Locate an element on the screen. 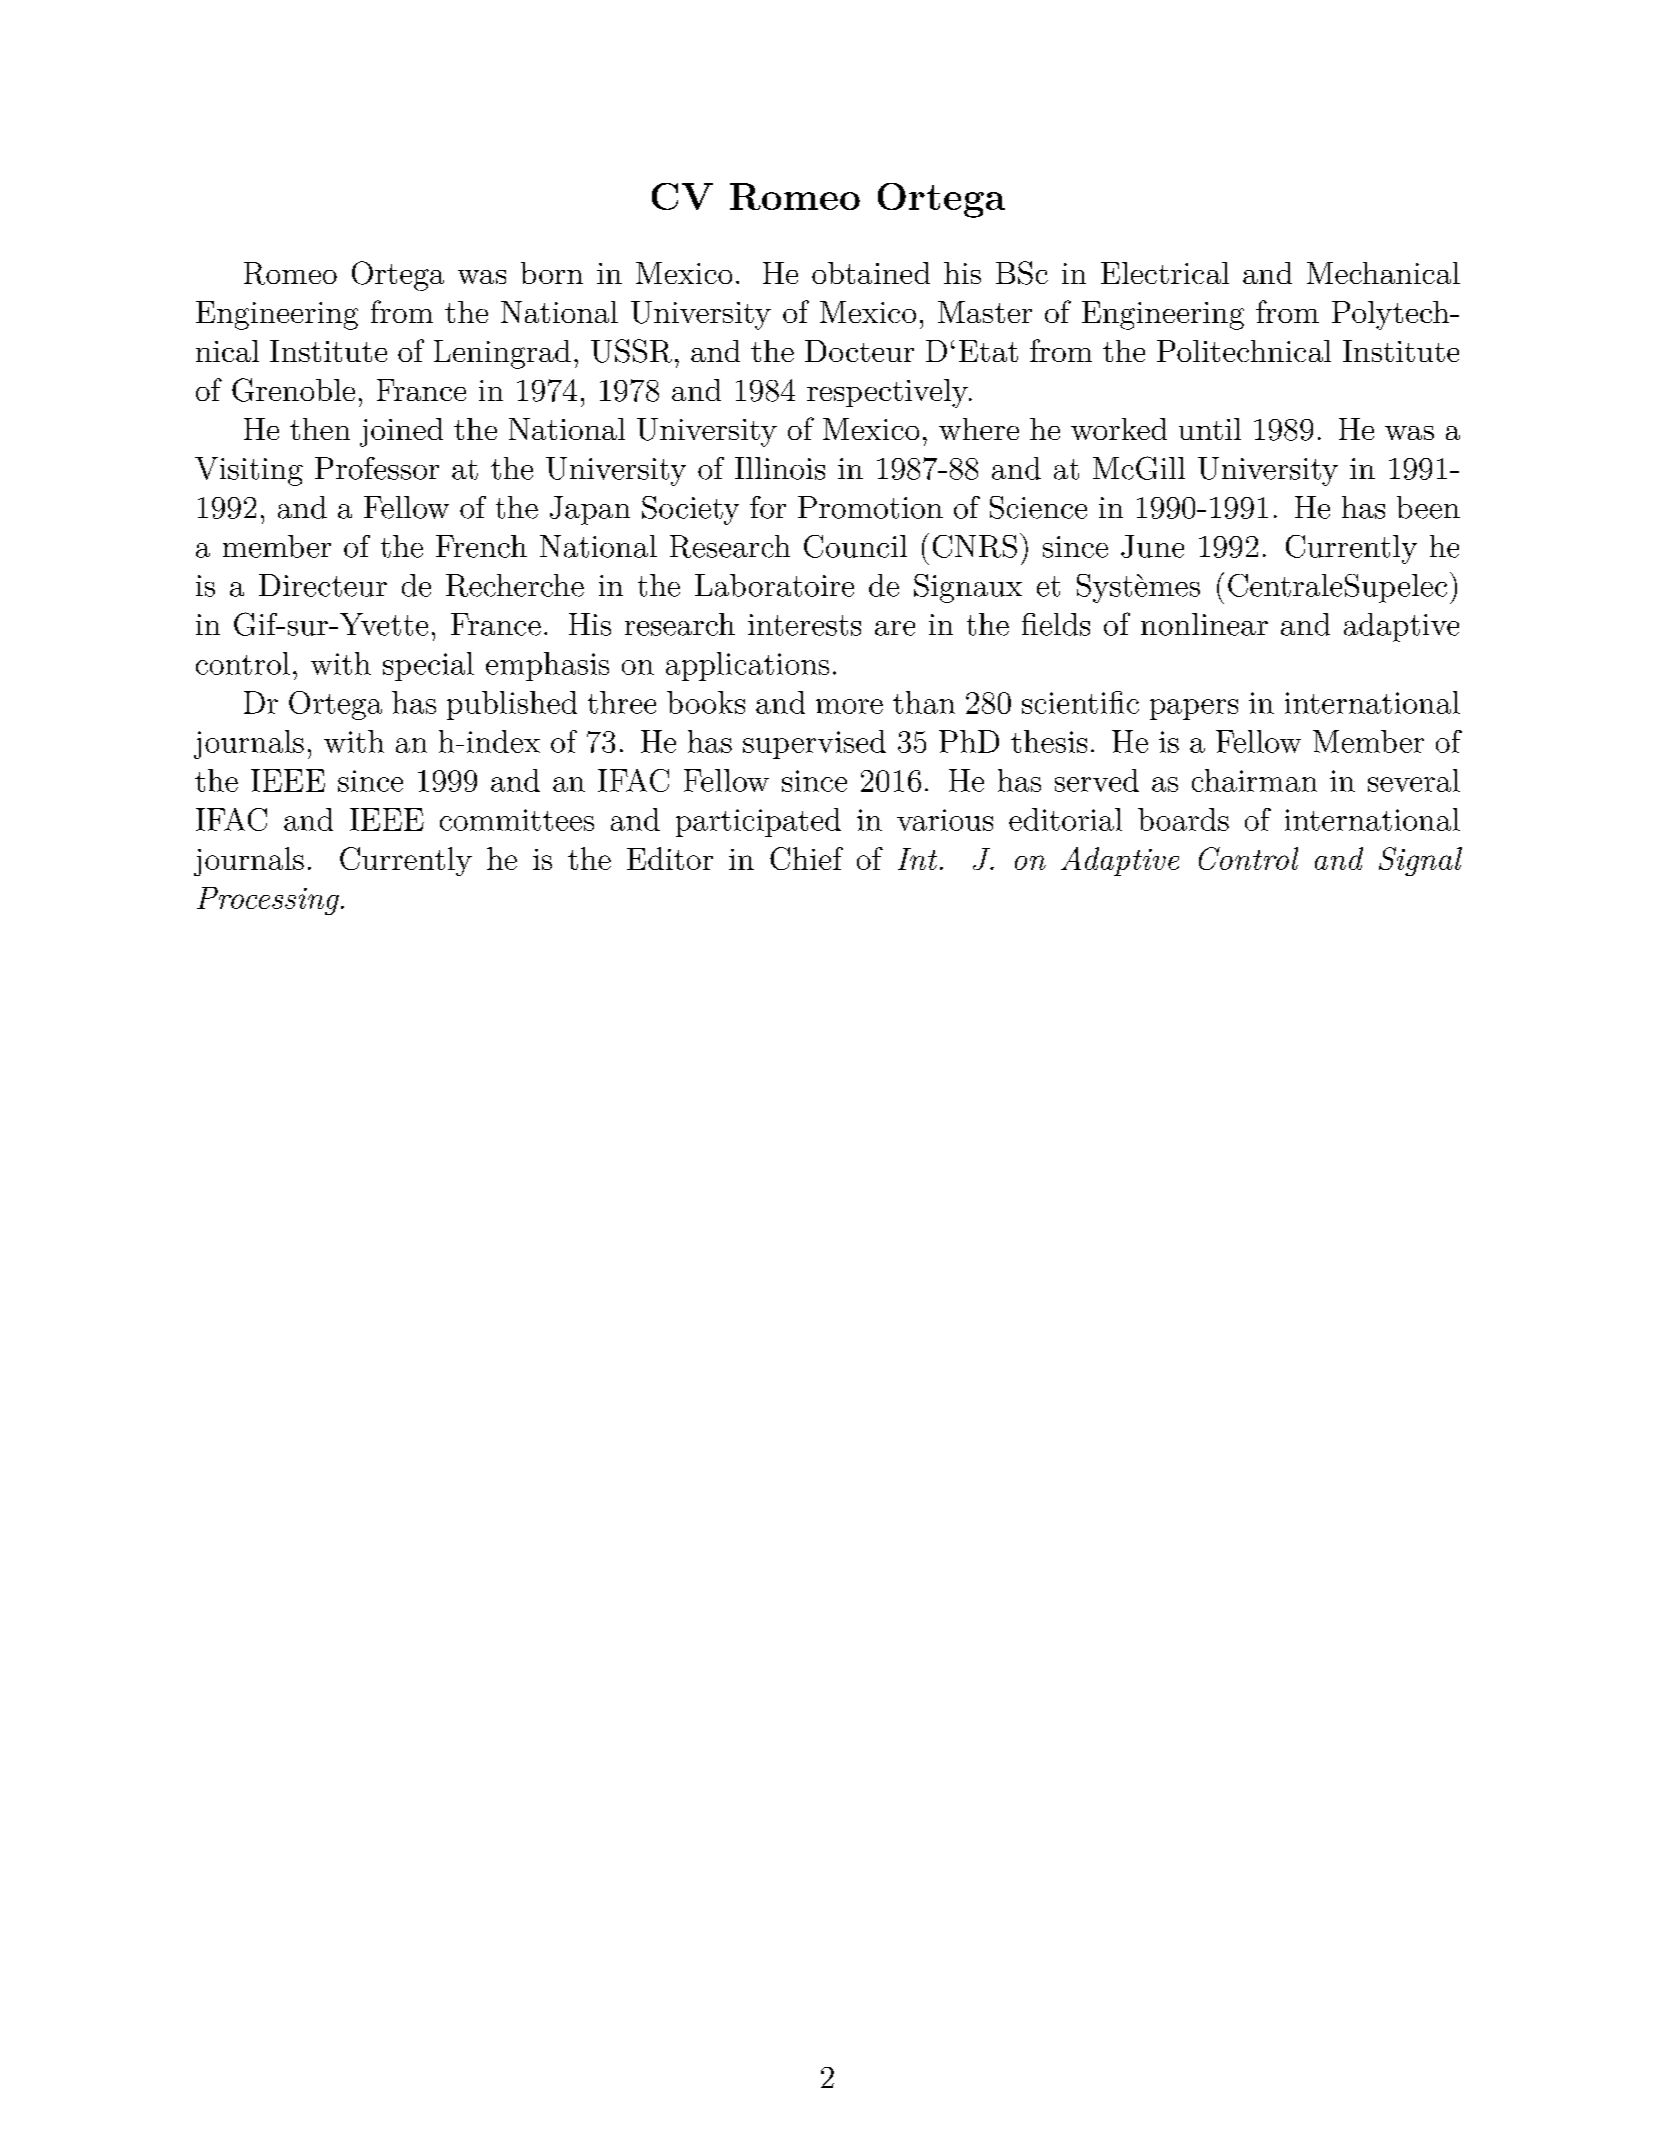 This screenshot has width=1655, height=2141. Directeur is located at coordinates (323, 585).
